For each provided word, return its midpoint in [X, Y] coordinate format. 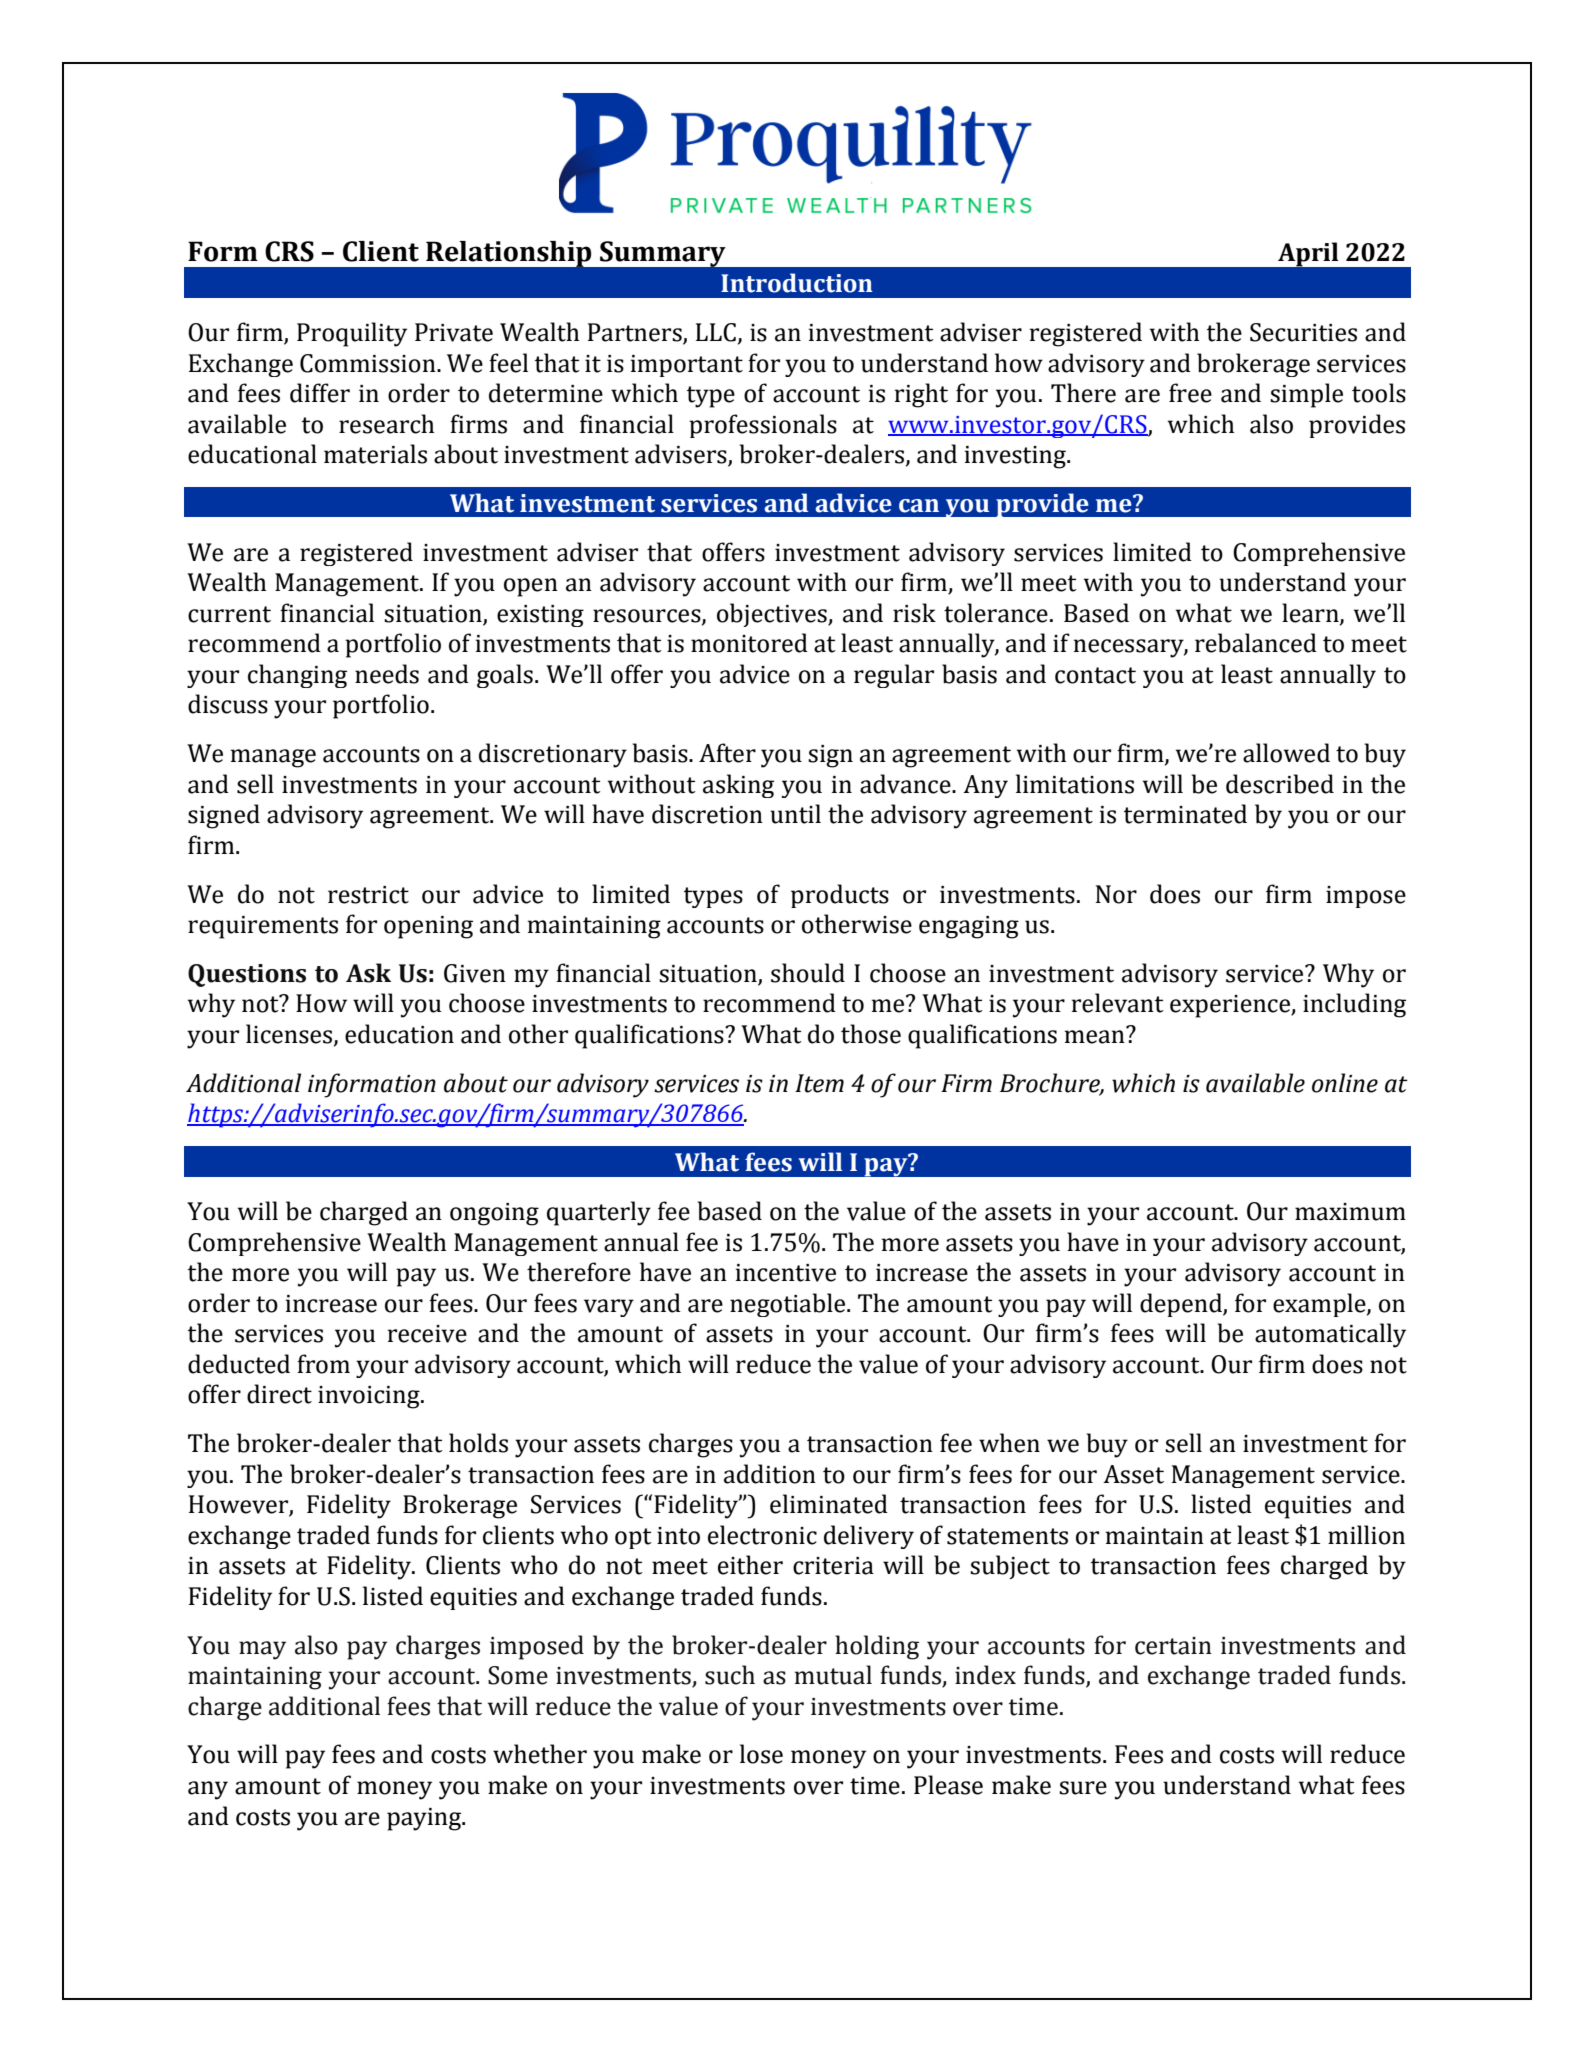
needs [387, 674]
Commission [369, 363]
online [1345, 1083]
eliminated [829, 1504]
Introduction [797, 283]
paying [425, 1819]
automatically [1330, 1335]
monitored [749, 643]
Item [819, 1083]
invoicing [370, 1397]
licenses [290, 1035]
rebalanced [1256, 643]
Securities [1303, 332]
